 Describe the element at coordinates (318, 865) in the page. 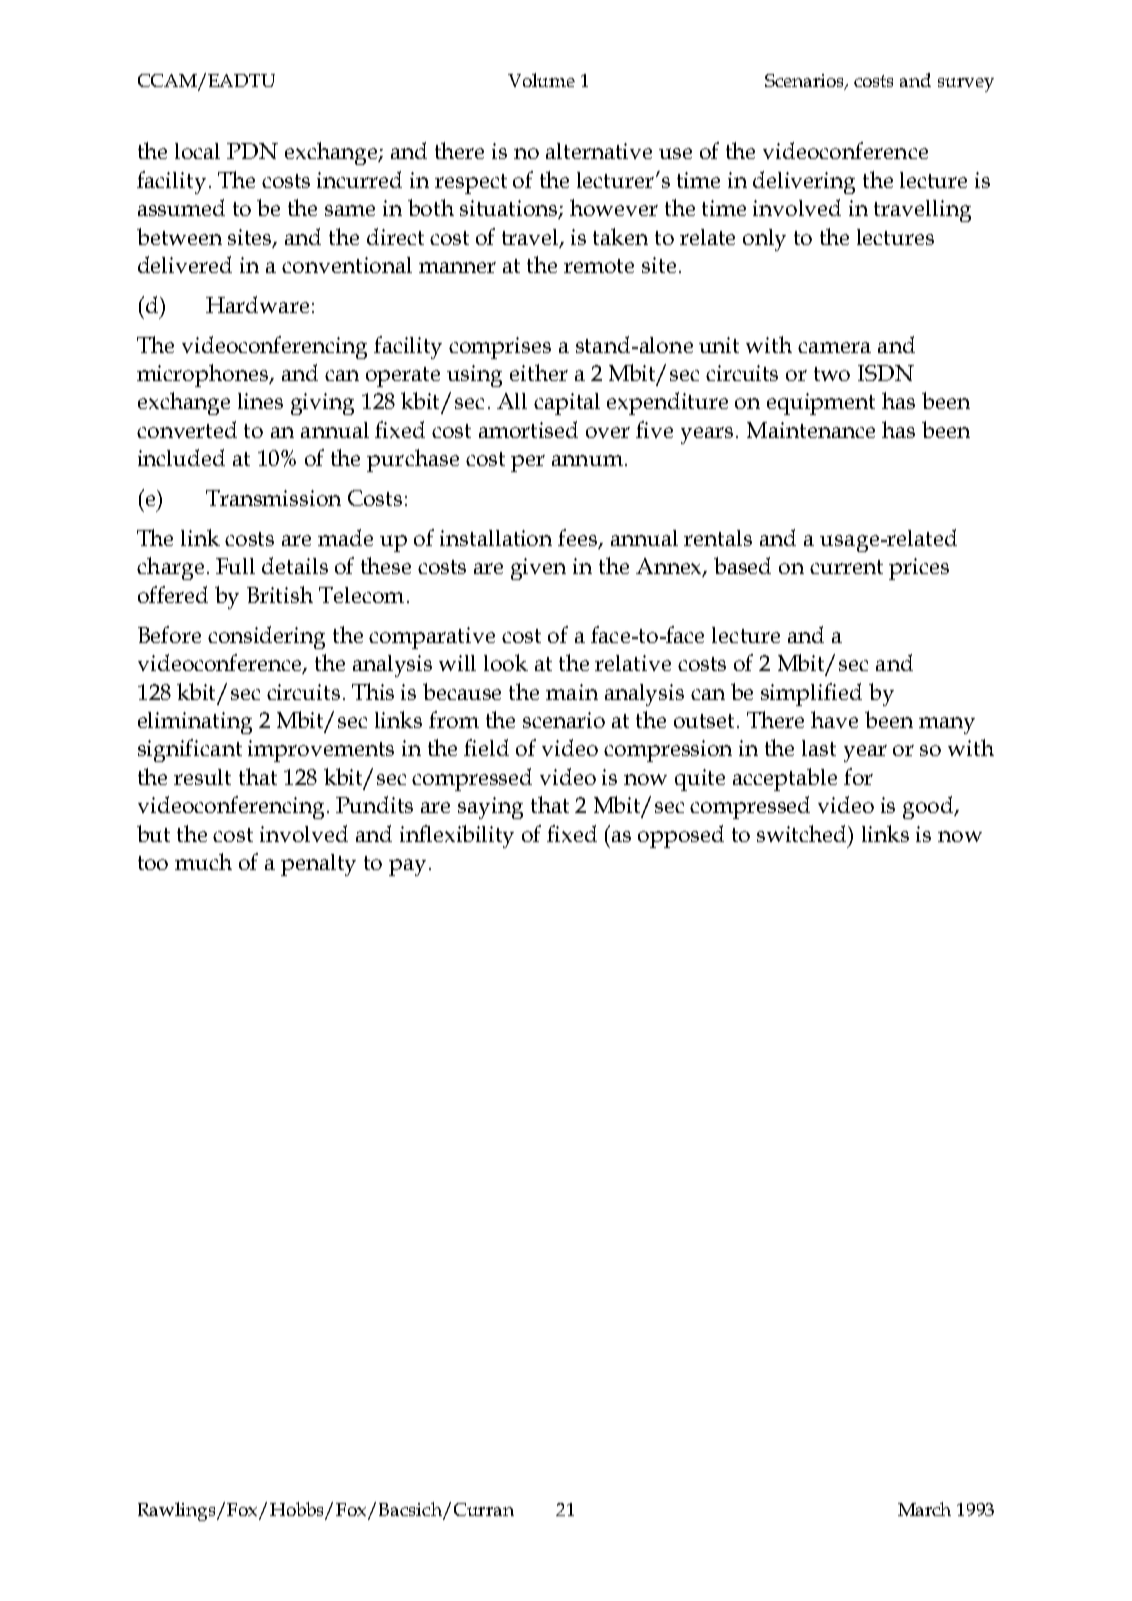

I see `penalty` at that location.
